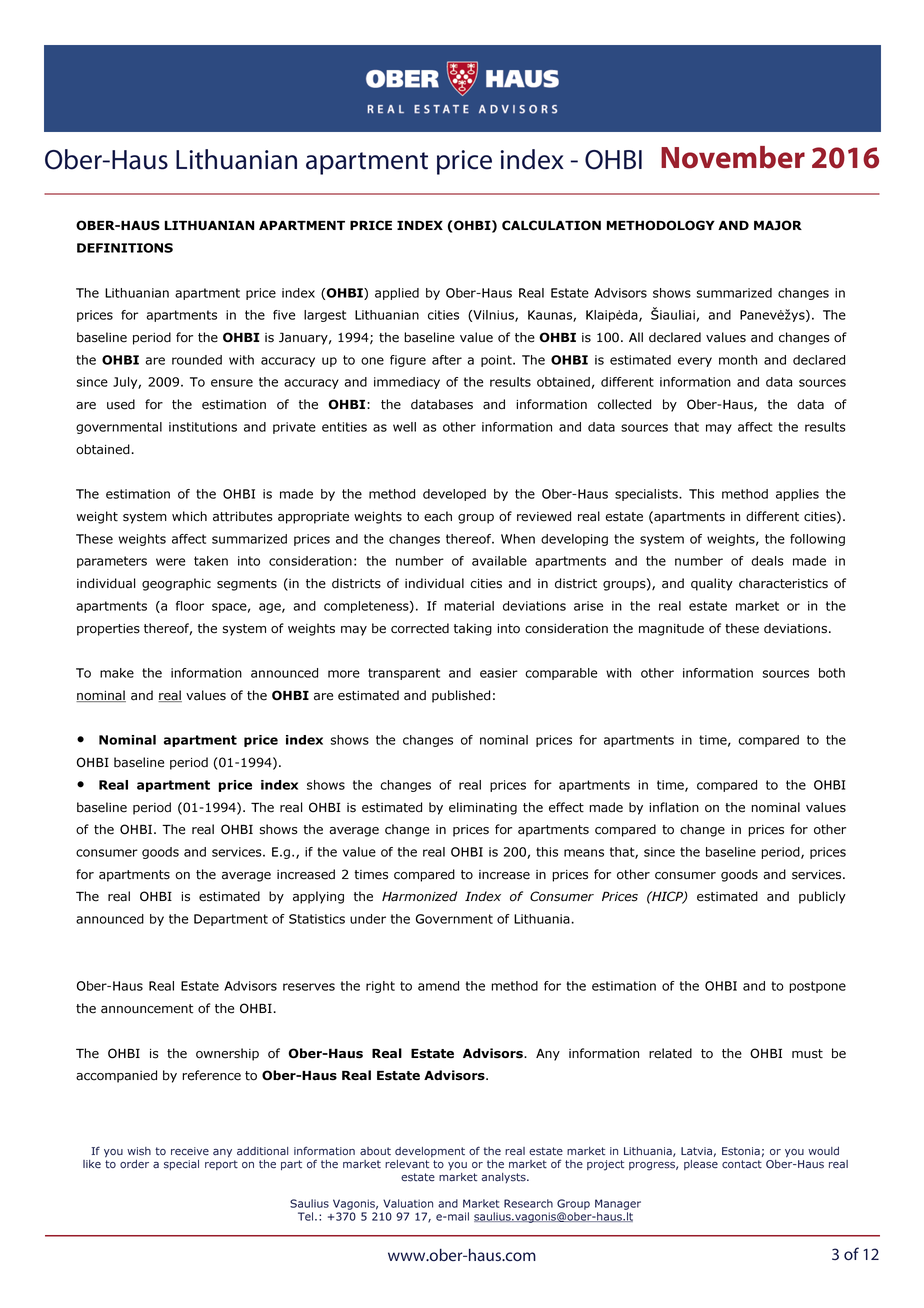 Image resolution: width=924 pixels, height=1308 pixels. What do you see at coordinates (505, 1178) in the image?
I see `analysts` at bounding box center [505, 1178].
